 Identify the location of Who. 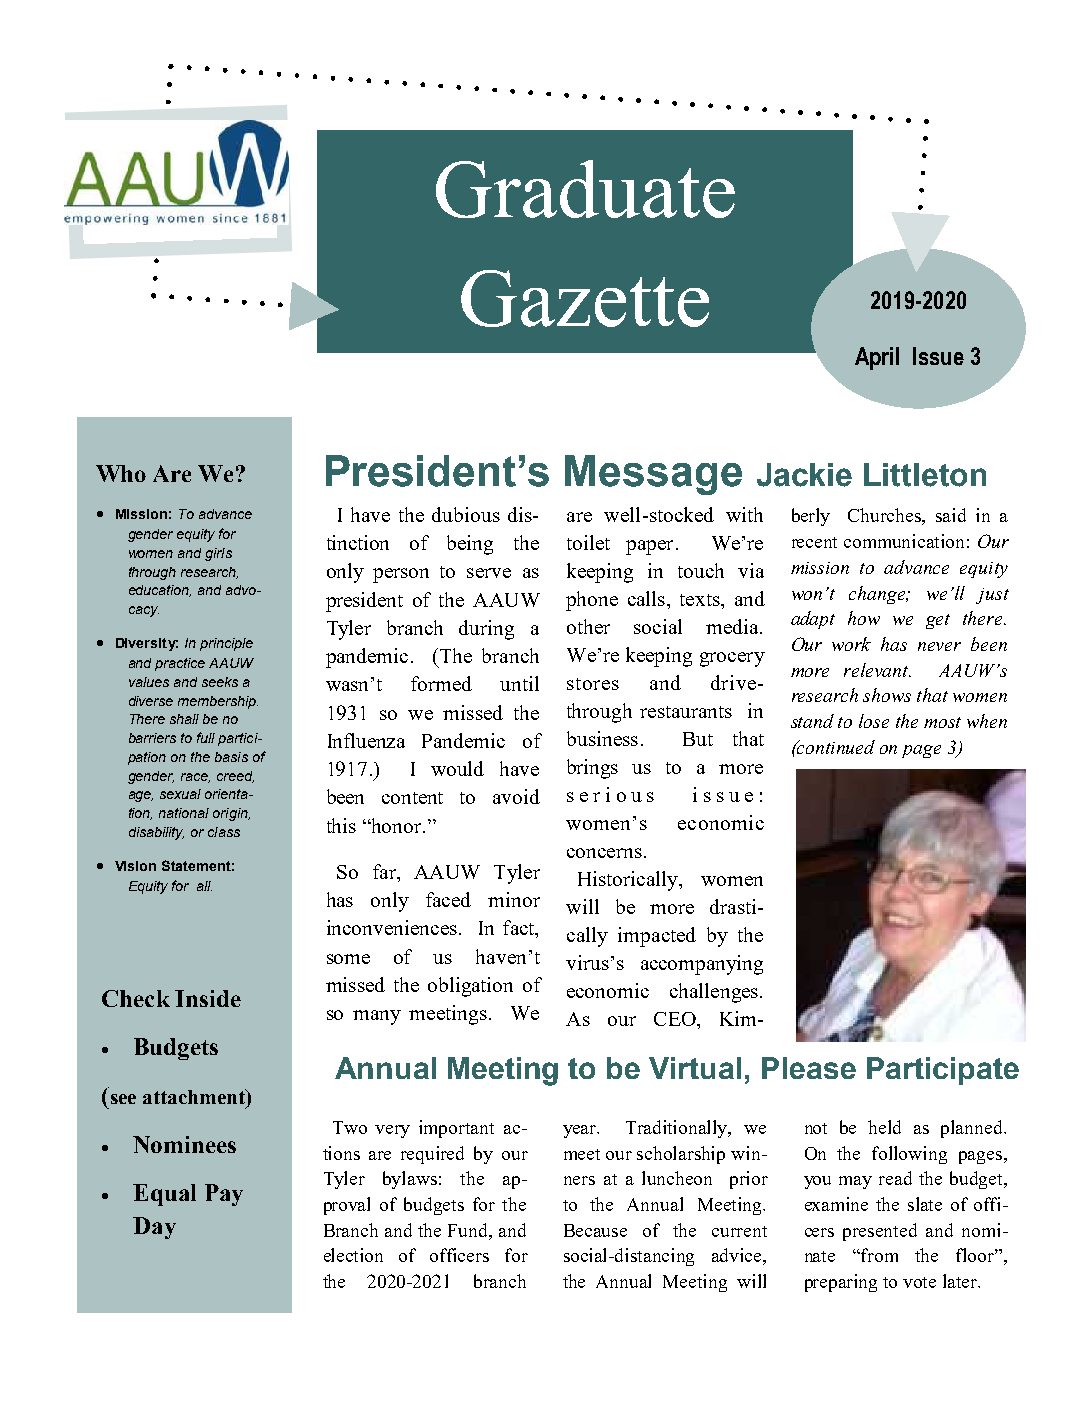
(121, 473).
